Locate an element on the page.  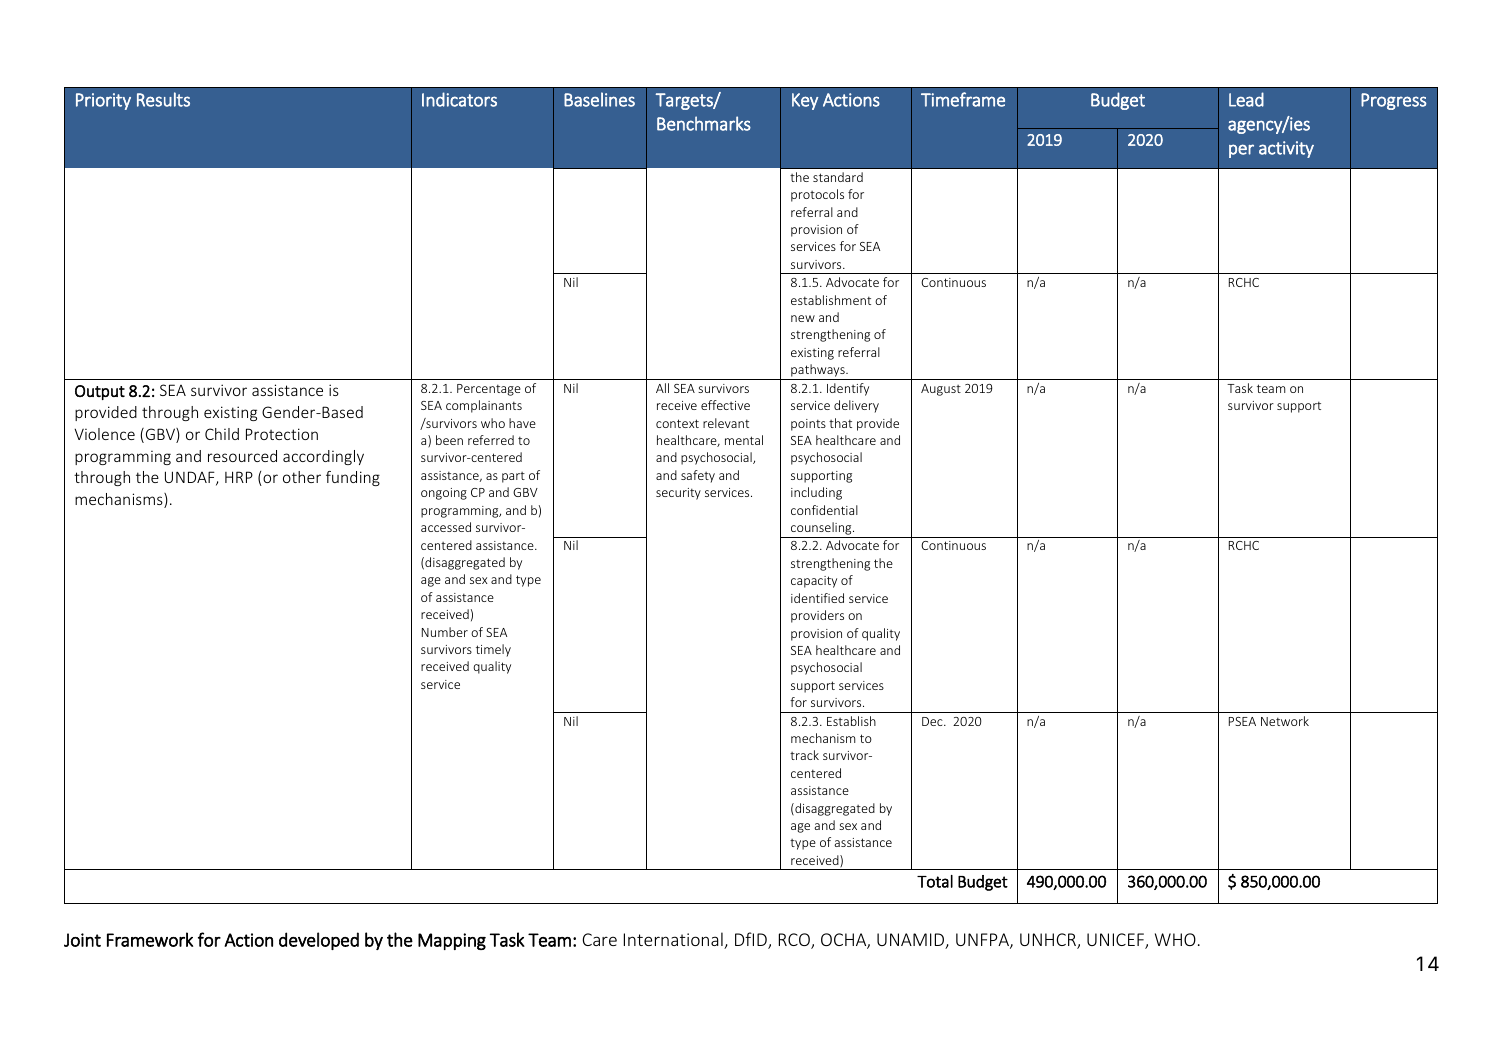
Output is located at coordinates (100, 392).
